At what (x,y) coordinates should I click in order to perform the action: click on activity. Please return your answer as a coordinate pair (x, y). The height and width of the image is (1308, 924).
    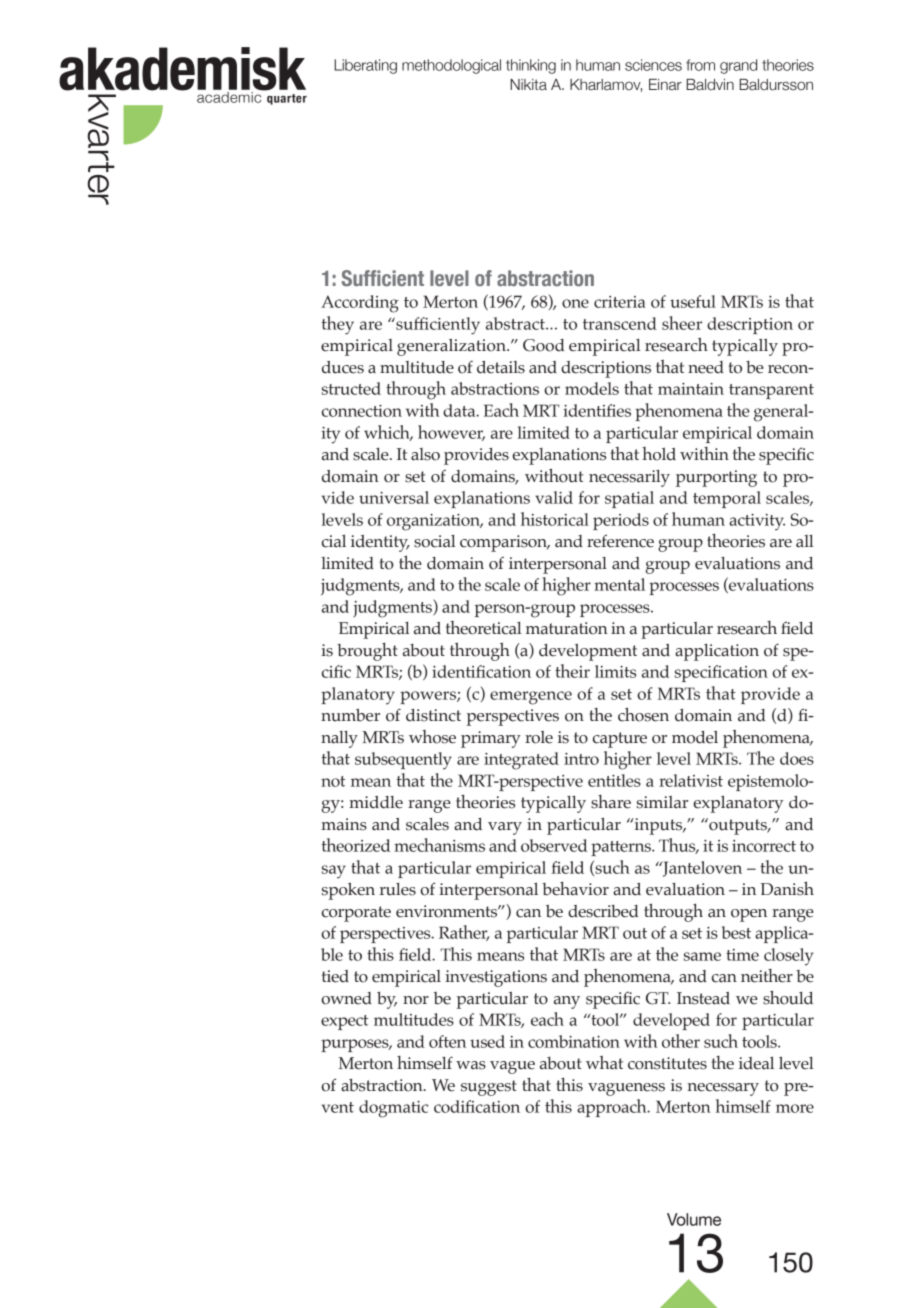
    Looking at the image, I should click on (757, 522).
